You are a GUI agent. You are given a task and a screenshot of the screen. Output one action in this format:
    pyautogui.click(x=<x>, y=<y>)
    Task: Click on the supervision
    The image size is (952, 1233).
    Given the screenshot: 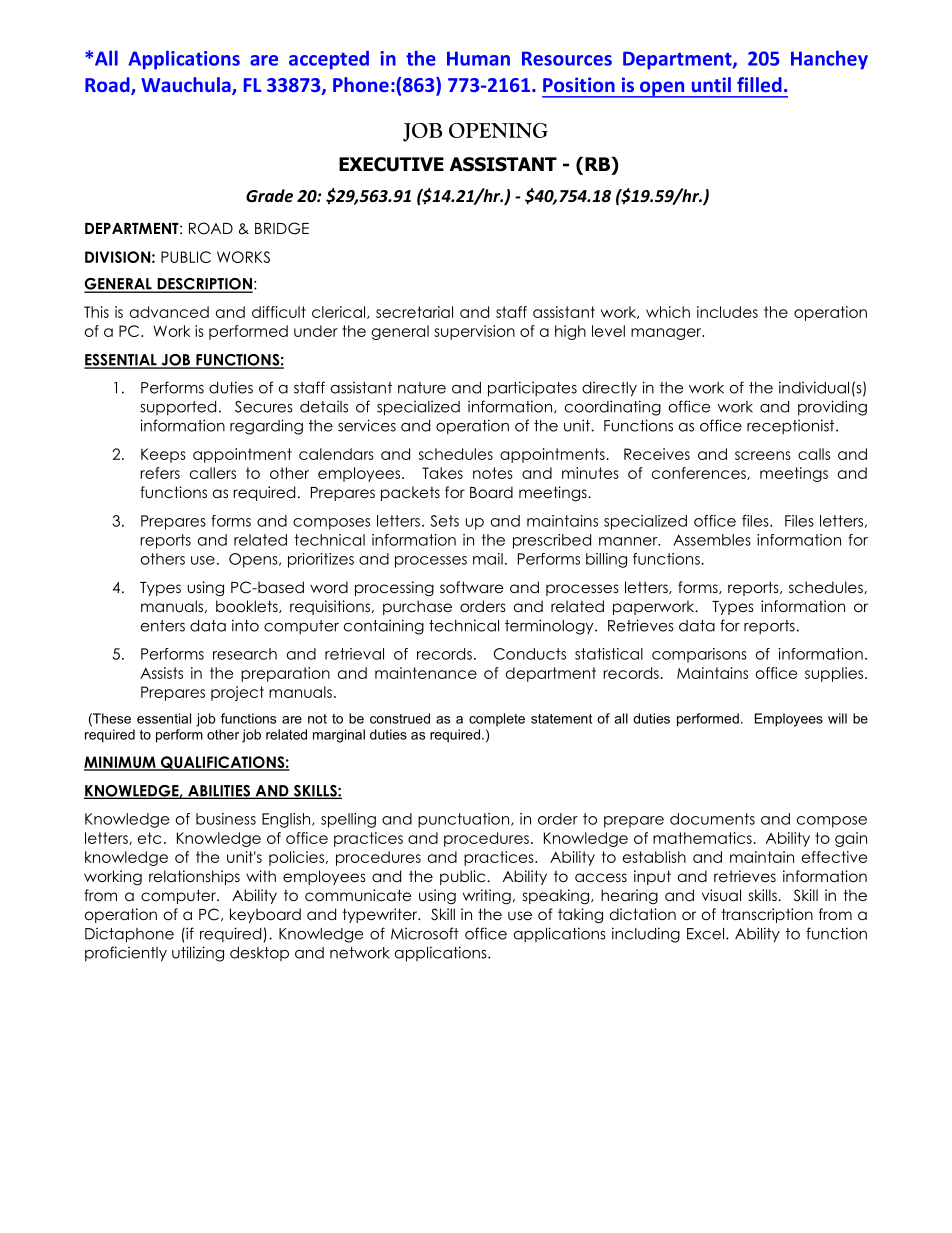 What is the action you would take?
    pyautogui.click(x=474, y=332)
